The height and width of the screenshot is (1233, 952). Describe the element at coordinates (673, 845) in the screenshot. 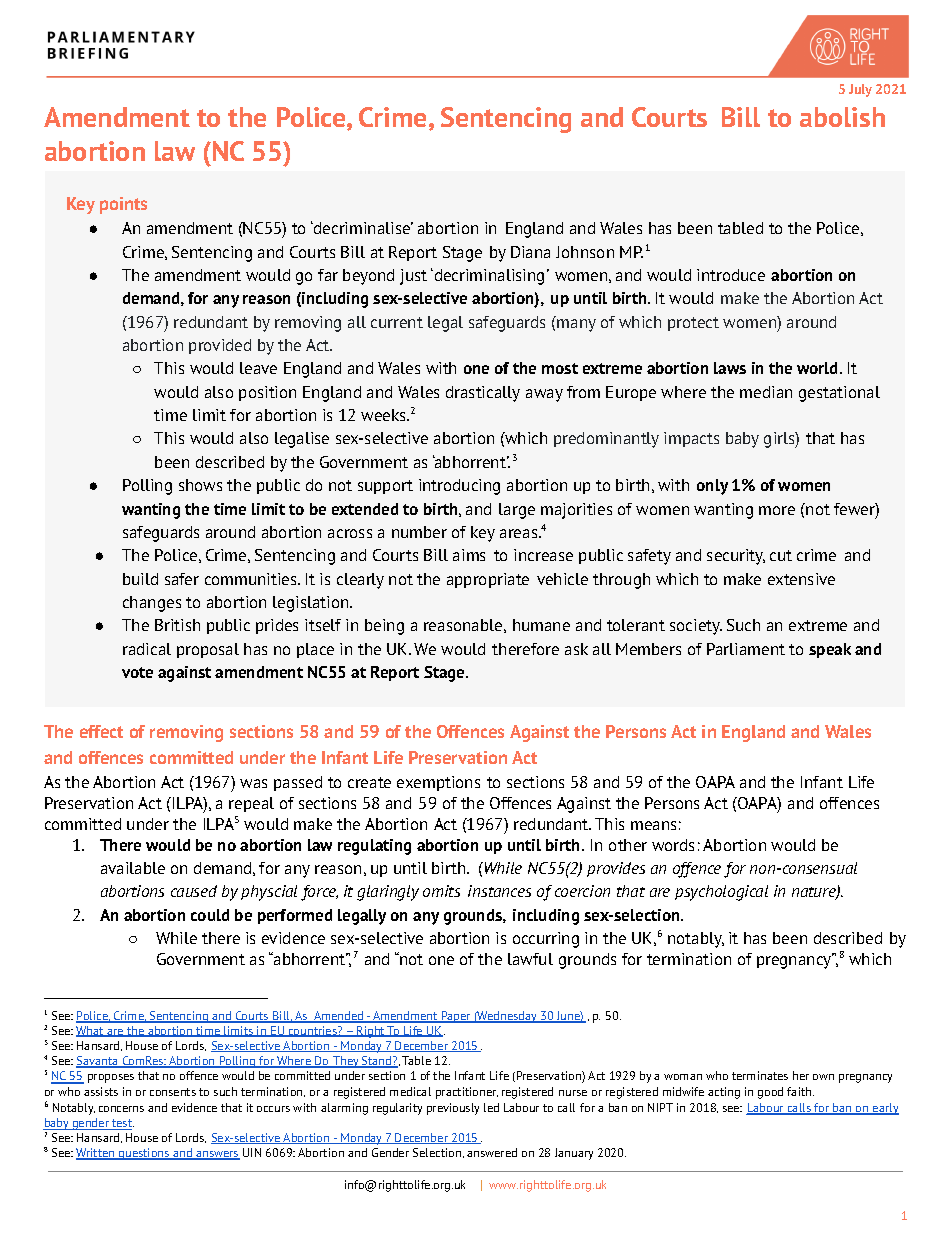

I see `words` at that location.
